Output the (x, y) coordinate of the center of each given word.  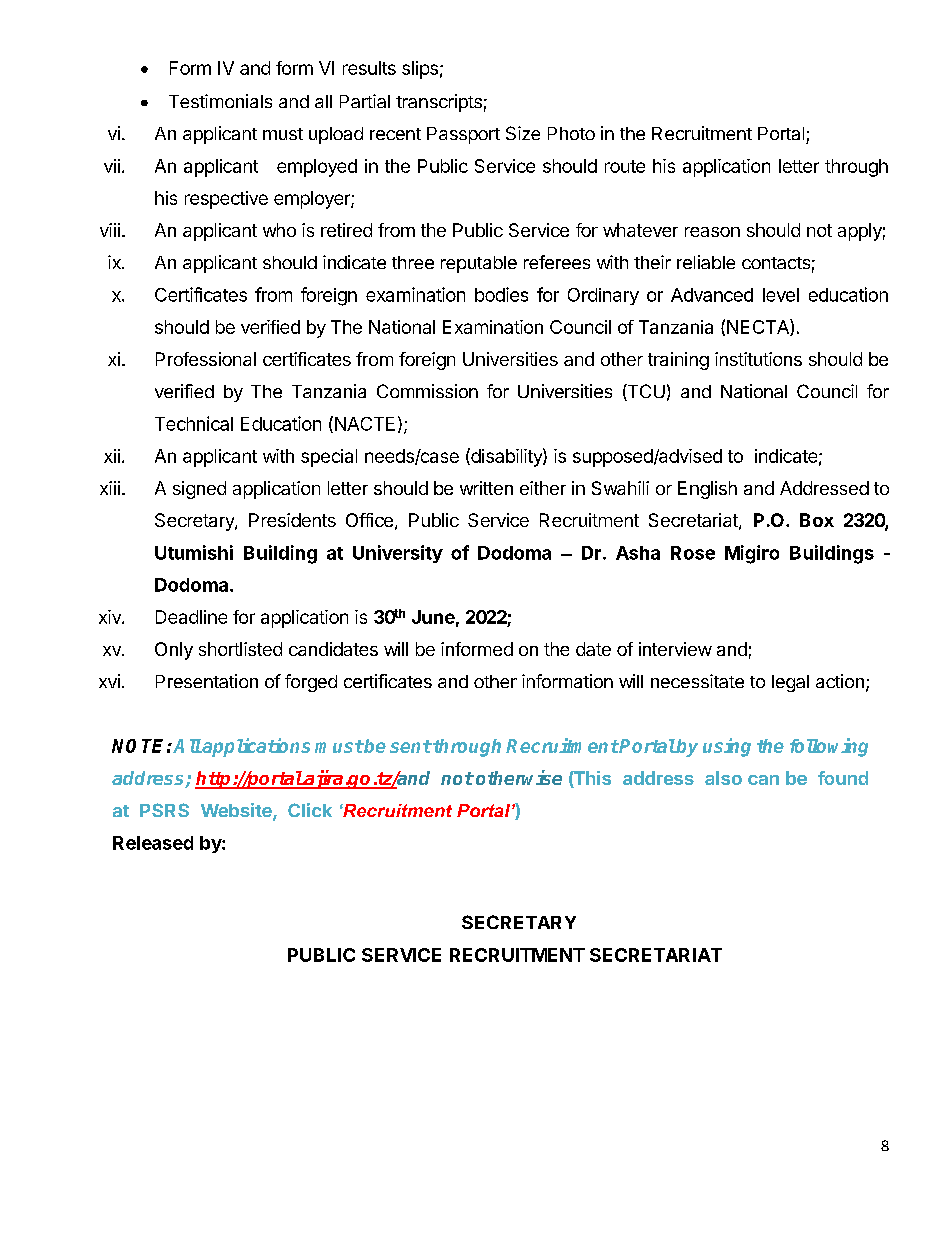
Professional (206, 359)
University (398, 554)
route (625, 166)
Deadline (191, 617)
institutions (758, 359)
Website (237, 811)
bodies (501, 294)
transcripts (439, 103)
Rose (693, 553)
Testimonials (220, 101)
